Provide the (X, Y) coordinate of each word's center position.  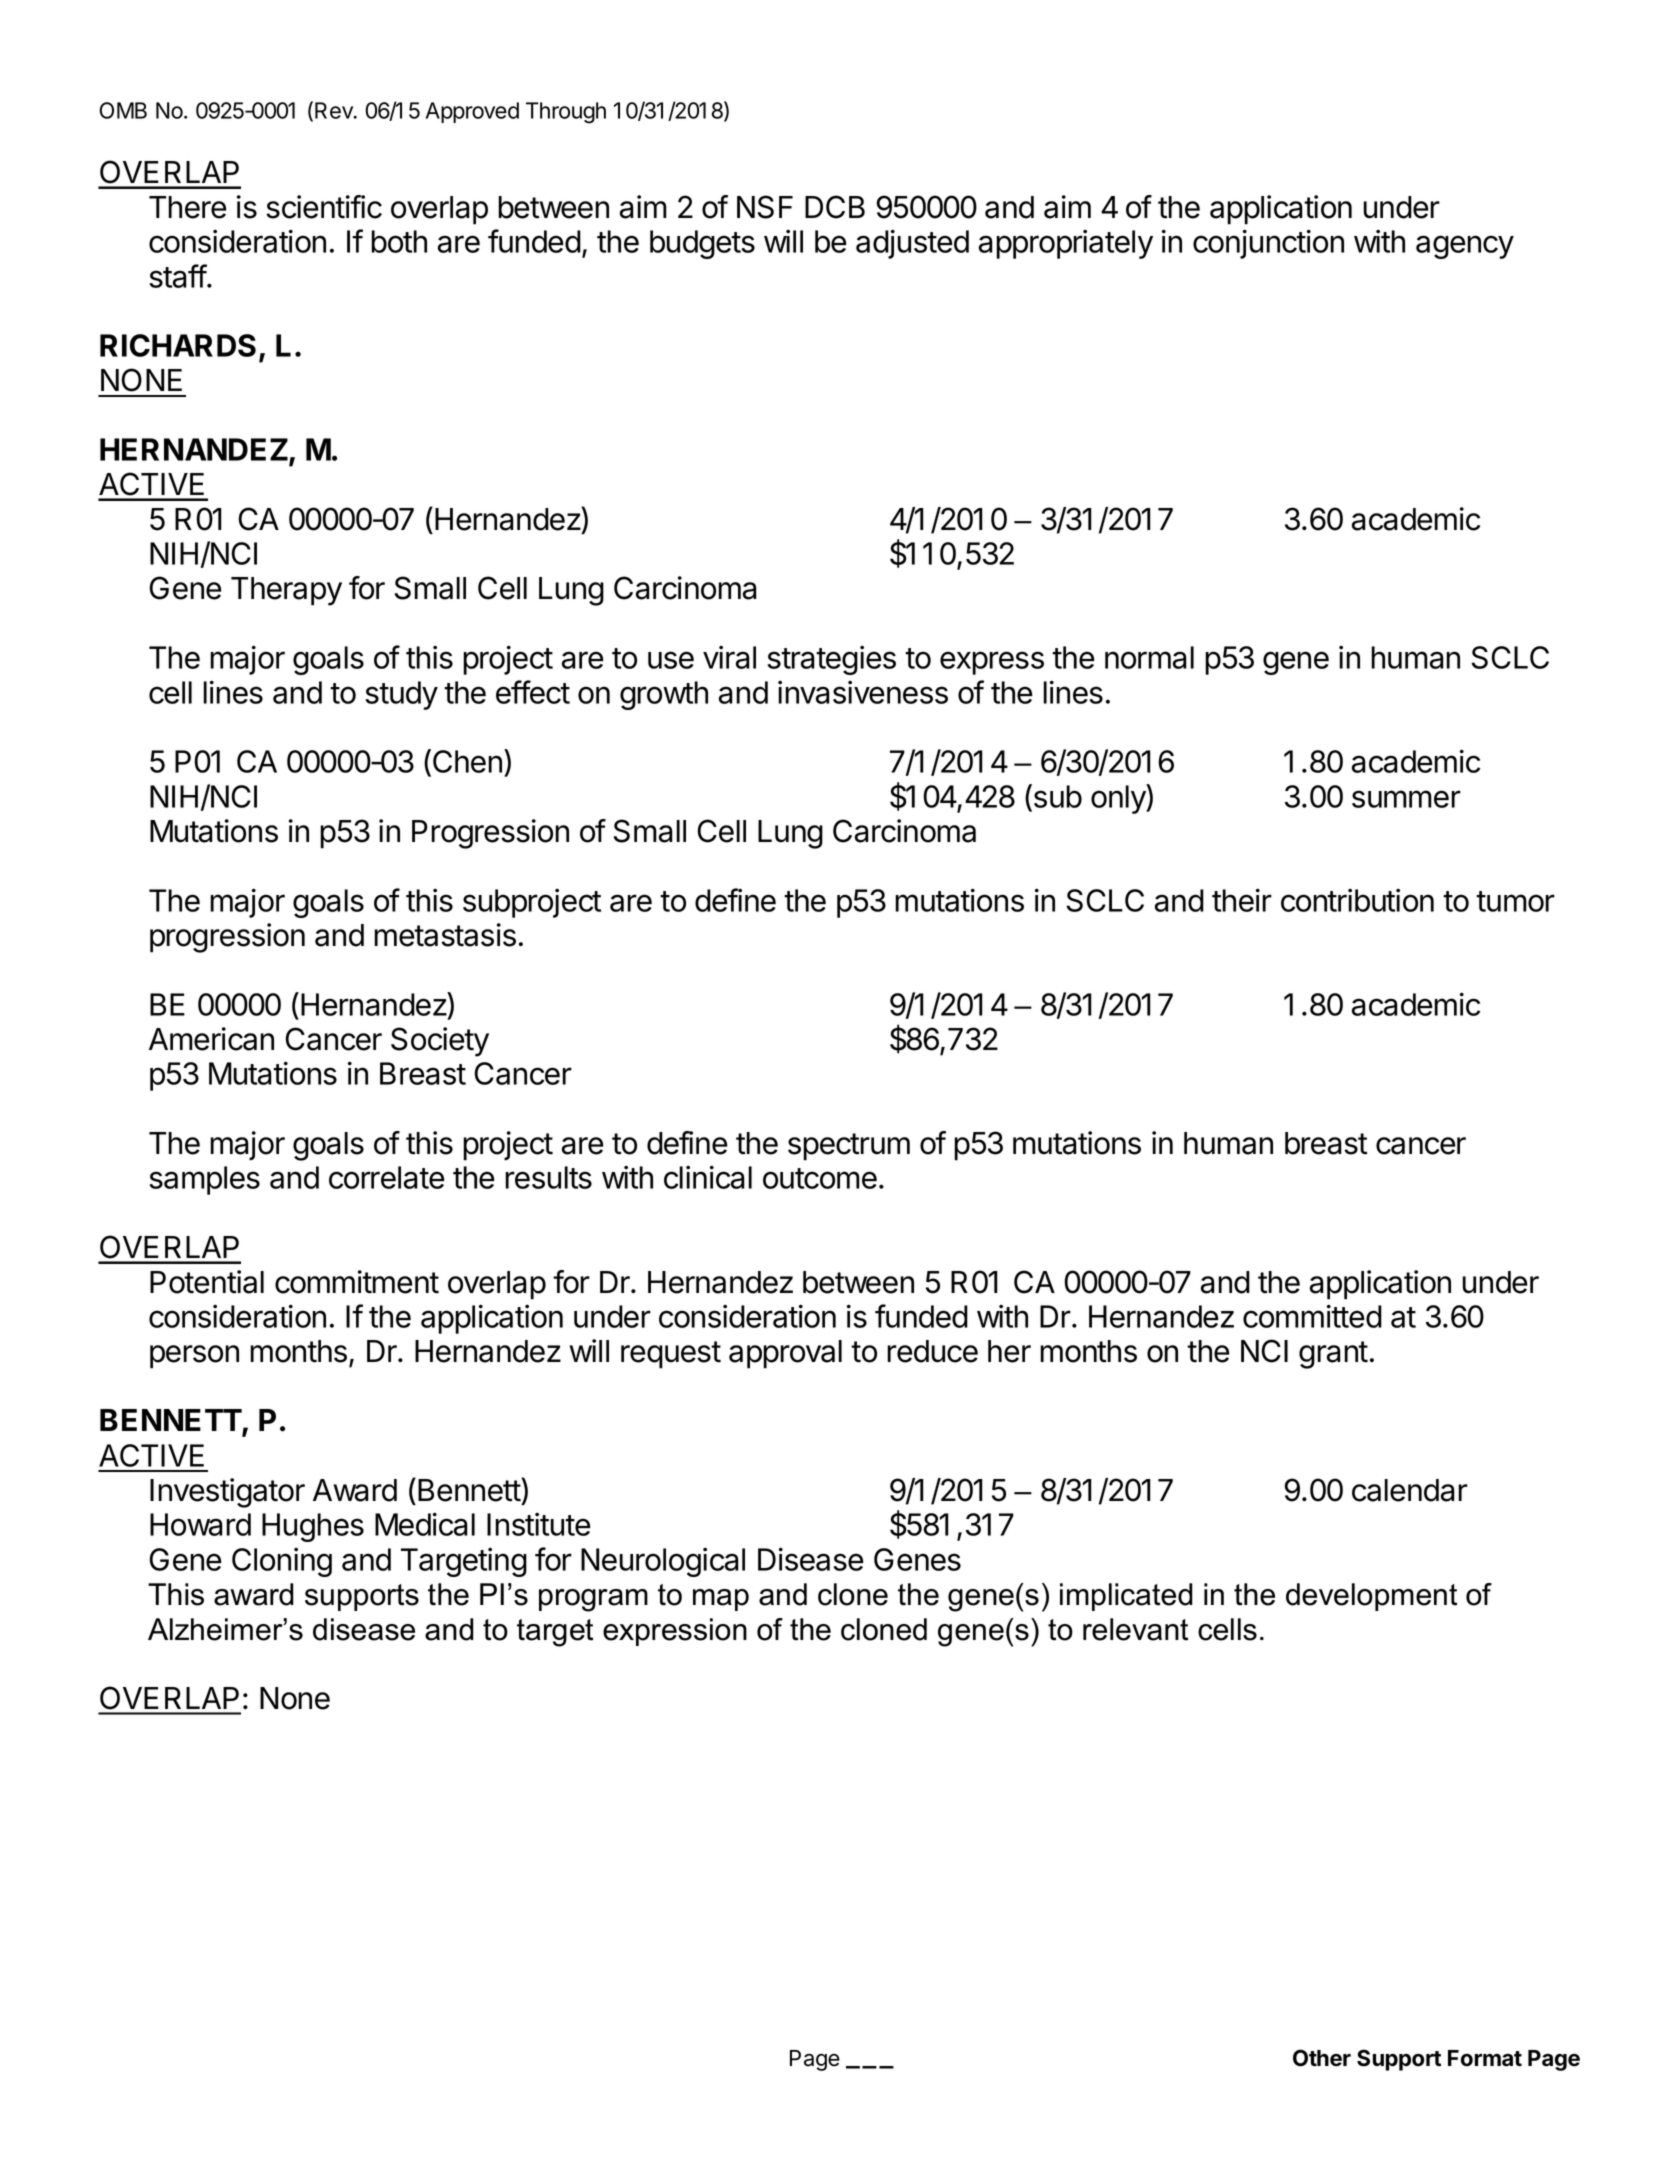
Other (1322, 2058)
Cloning (282, 1562)
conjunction (1268, 244)
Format (1485, 2058)
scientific (324, 207)
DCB (835, 207)
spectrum (849, 1147)
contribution (1357, 900)
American (211, 1039)
